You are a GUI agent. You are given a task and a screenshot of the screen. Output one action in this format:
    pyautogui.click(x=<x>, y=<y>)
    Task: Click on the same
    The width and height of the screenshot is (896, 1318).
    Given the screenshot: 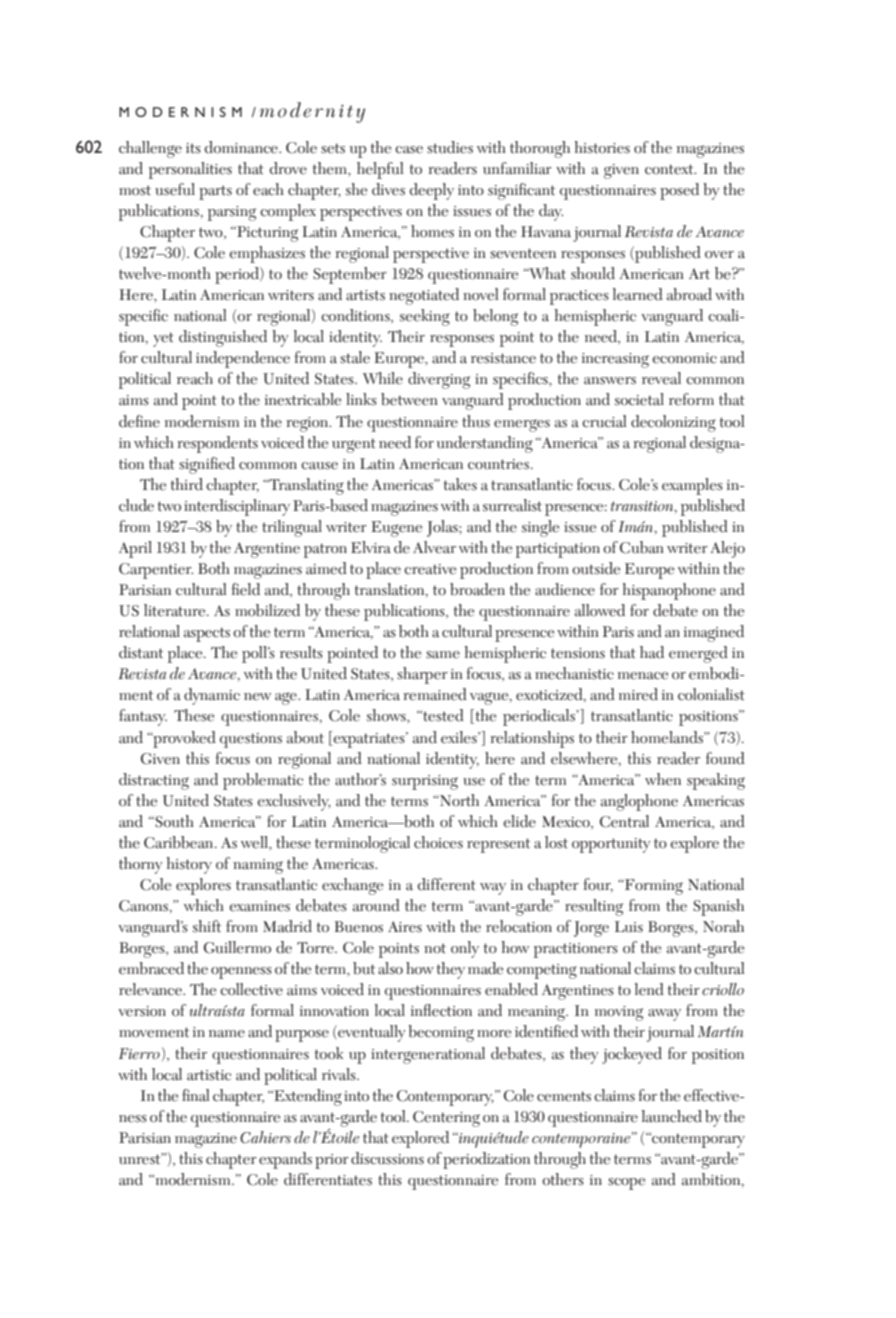 What is the action you would take?
    pyautogui.click(x=443, y=655)
